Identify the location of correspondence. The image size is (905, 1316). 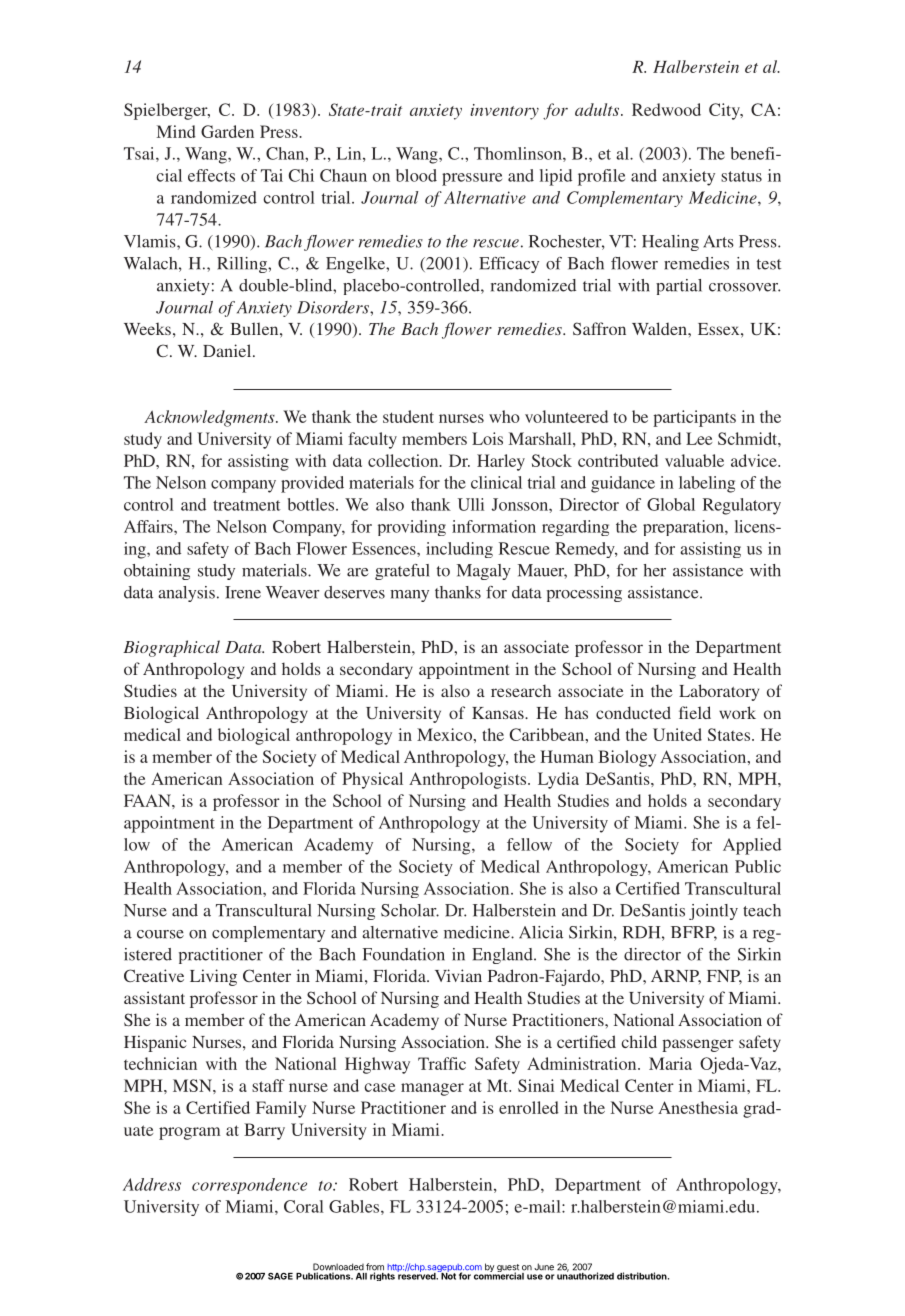
(249, 1186).
